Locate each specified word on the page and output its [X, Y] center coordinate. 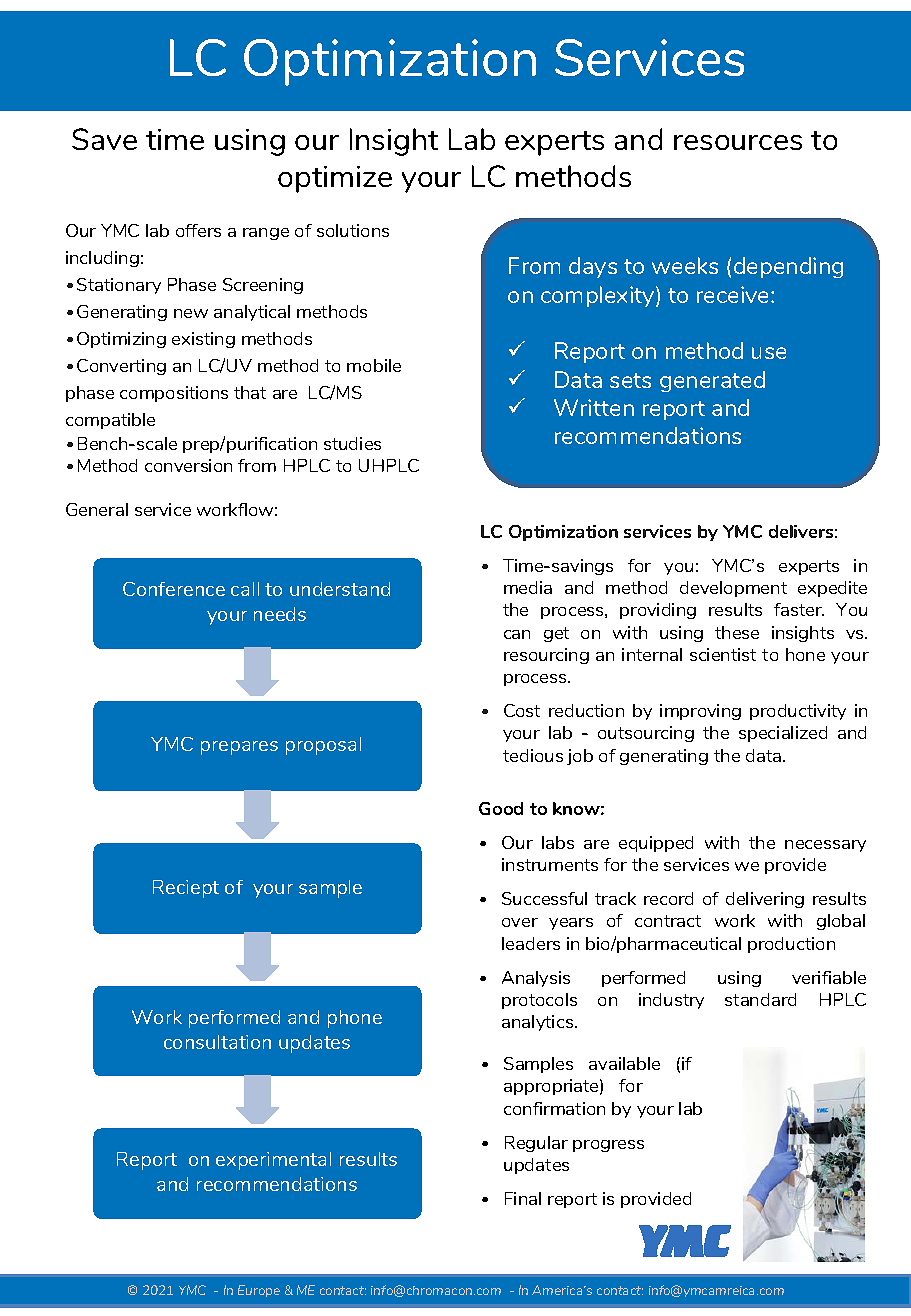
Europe [259, 1291]
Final [523, 1198]
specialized [783, 734]
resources [738, 142]
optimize [335, 179]
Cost [522, 710]
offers [198, 230]
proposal [323, 746]
